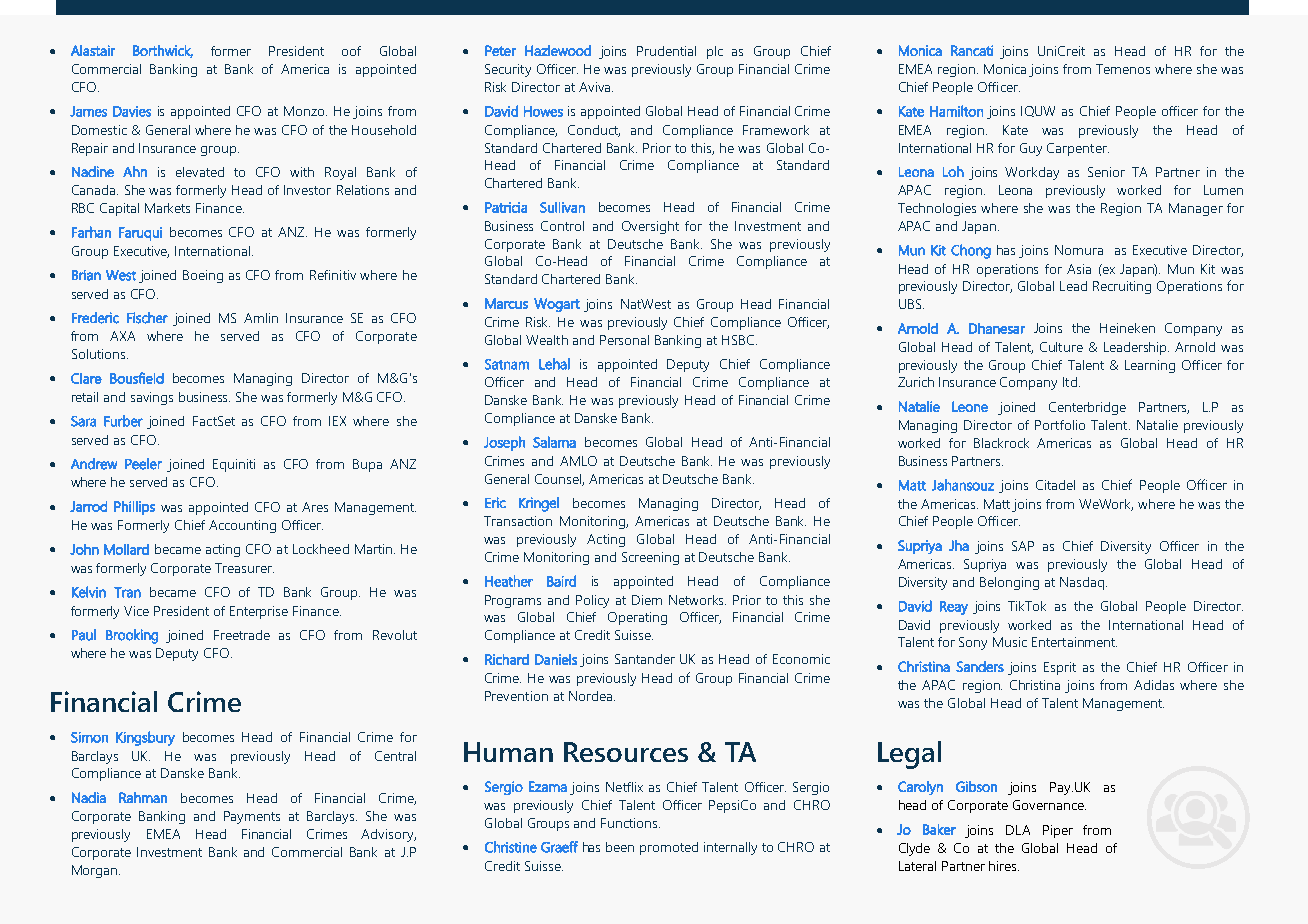  Describe the element at coordinates (650, 227) in the screenshot. I see `Oversight` at that location.
